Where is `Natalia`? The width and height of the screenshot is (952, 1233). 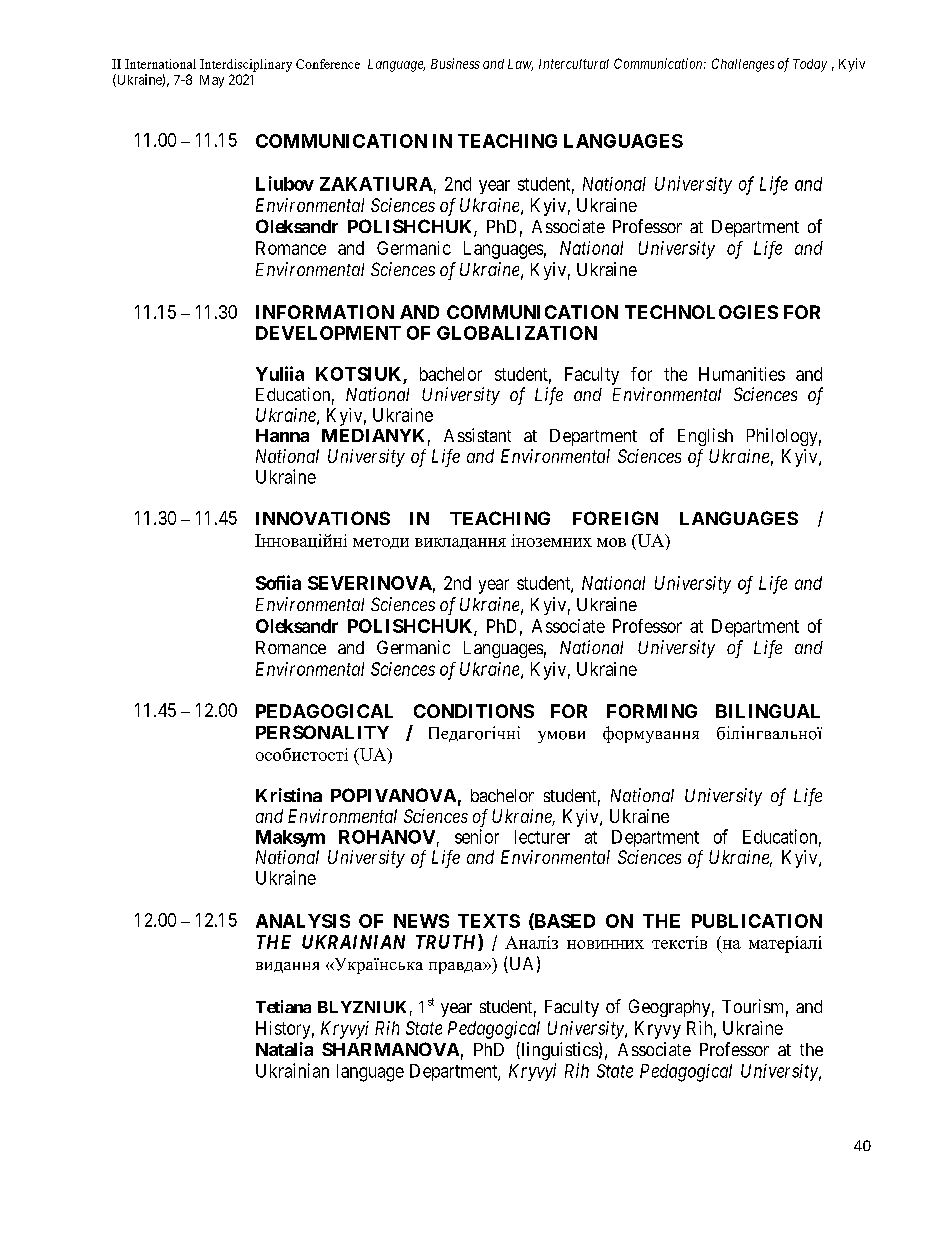 Natalia is located at coordinates (284, 1049).
